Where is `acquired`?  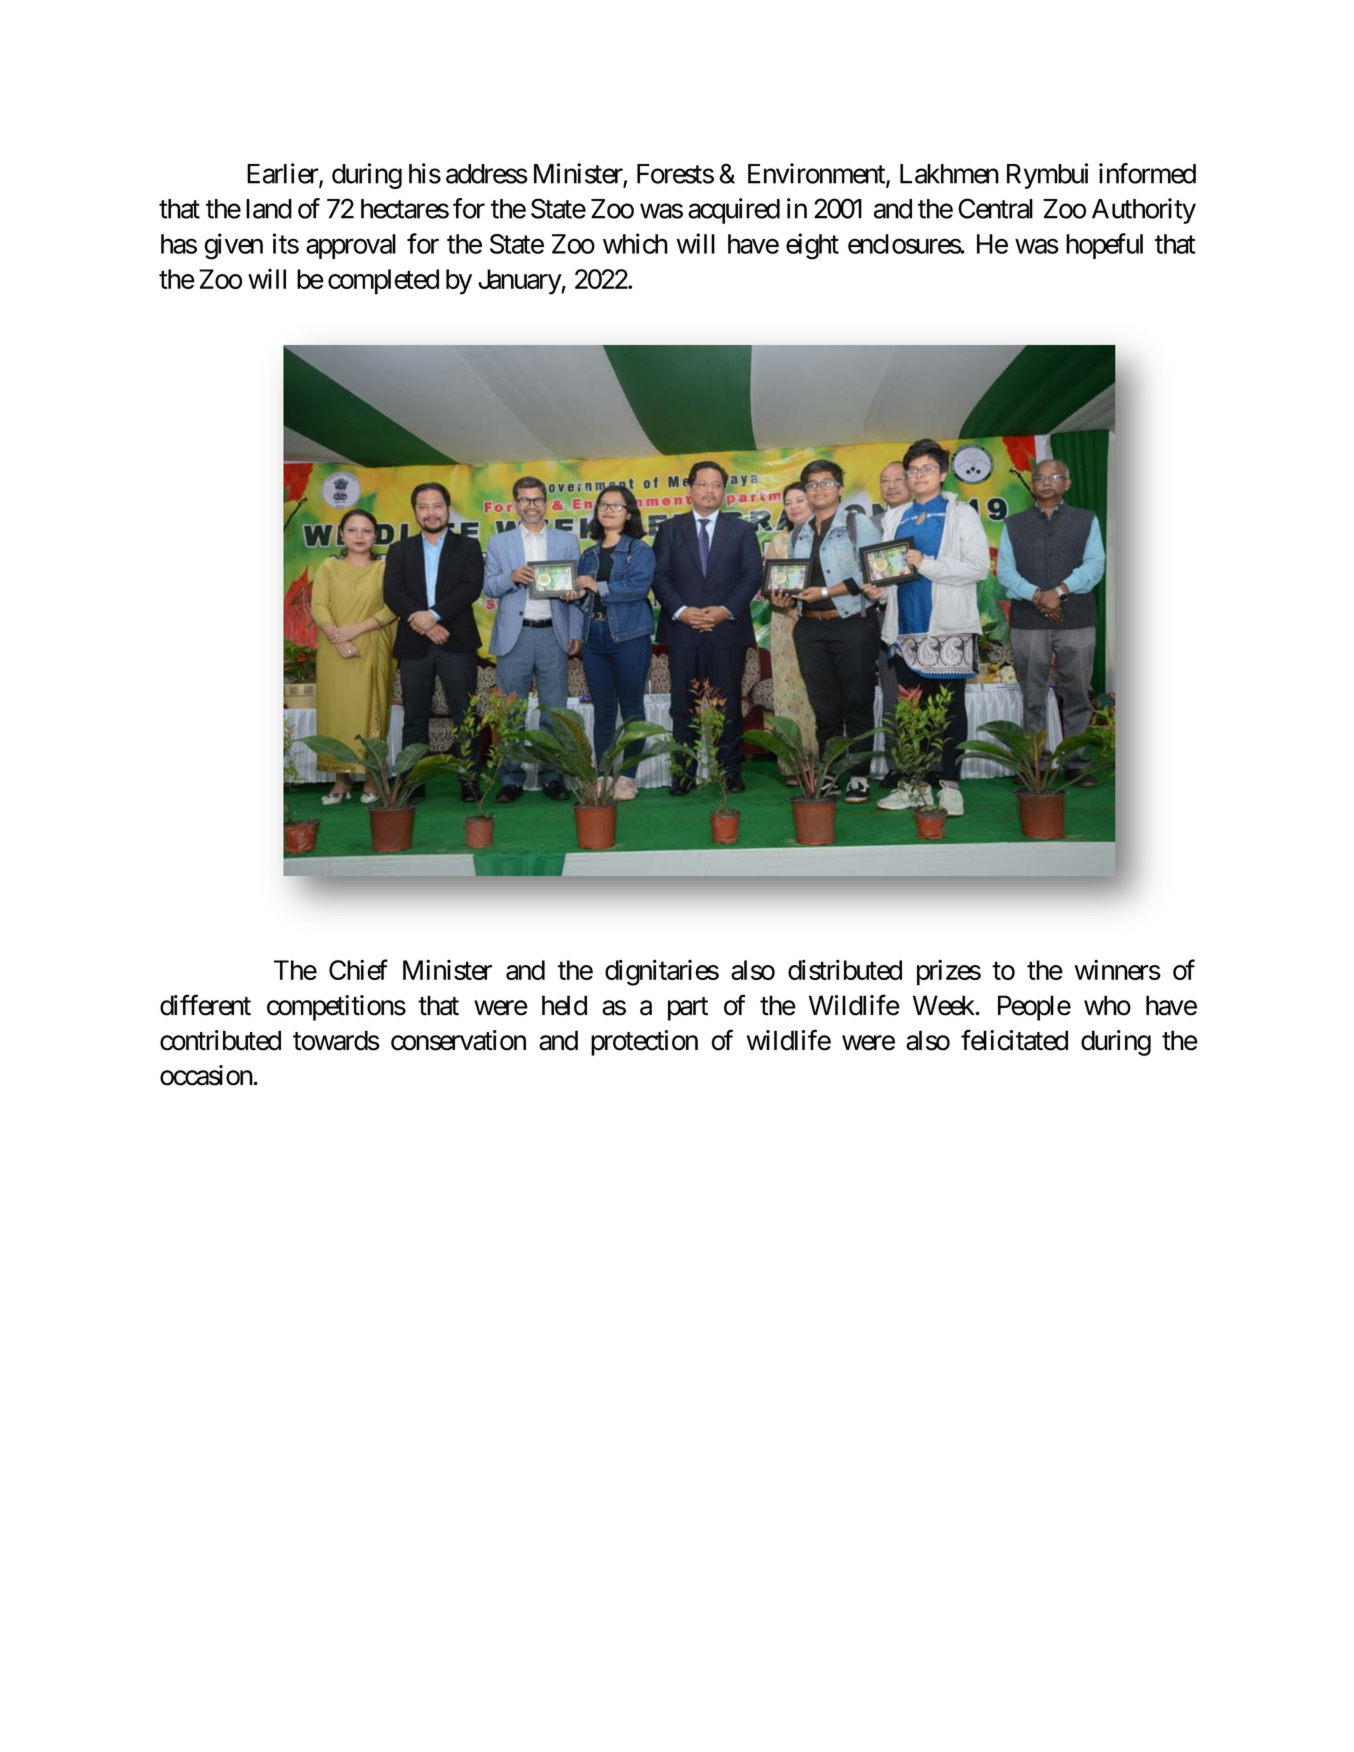 acquired is located at coordinates (734, 211).
